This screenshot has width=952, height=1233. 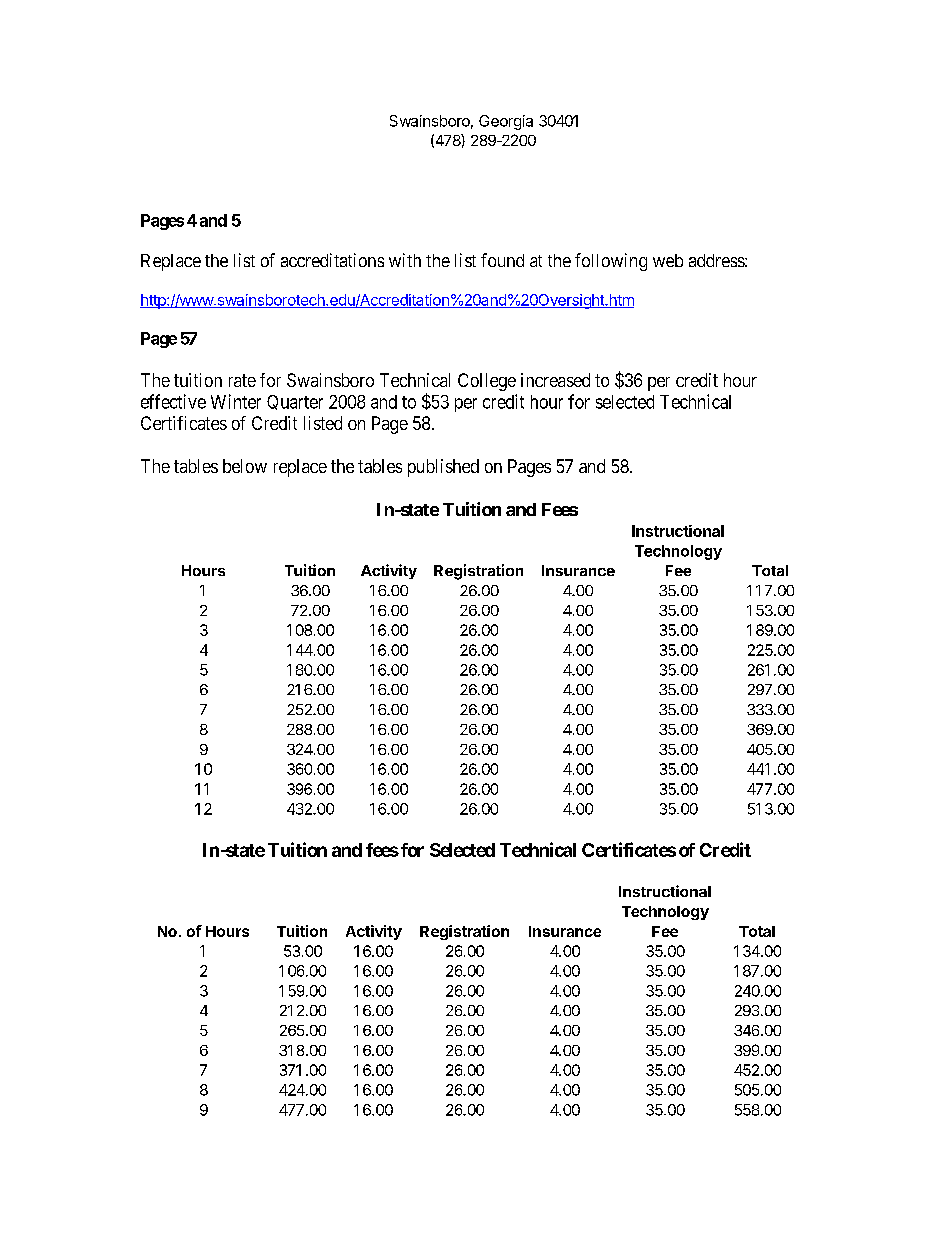 I want to click on below, so click(x=245, y=466).
